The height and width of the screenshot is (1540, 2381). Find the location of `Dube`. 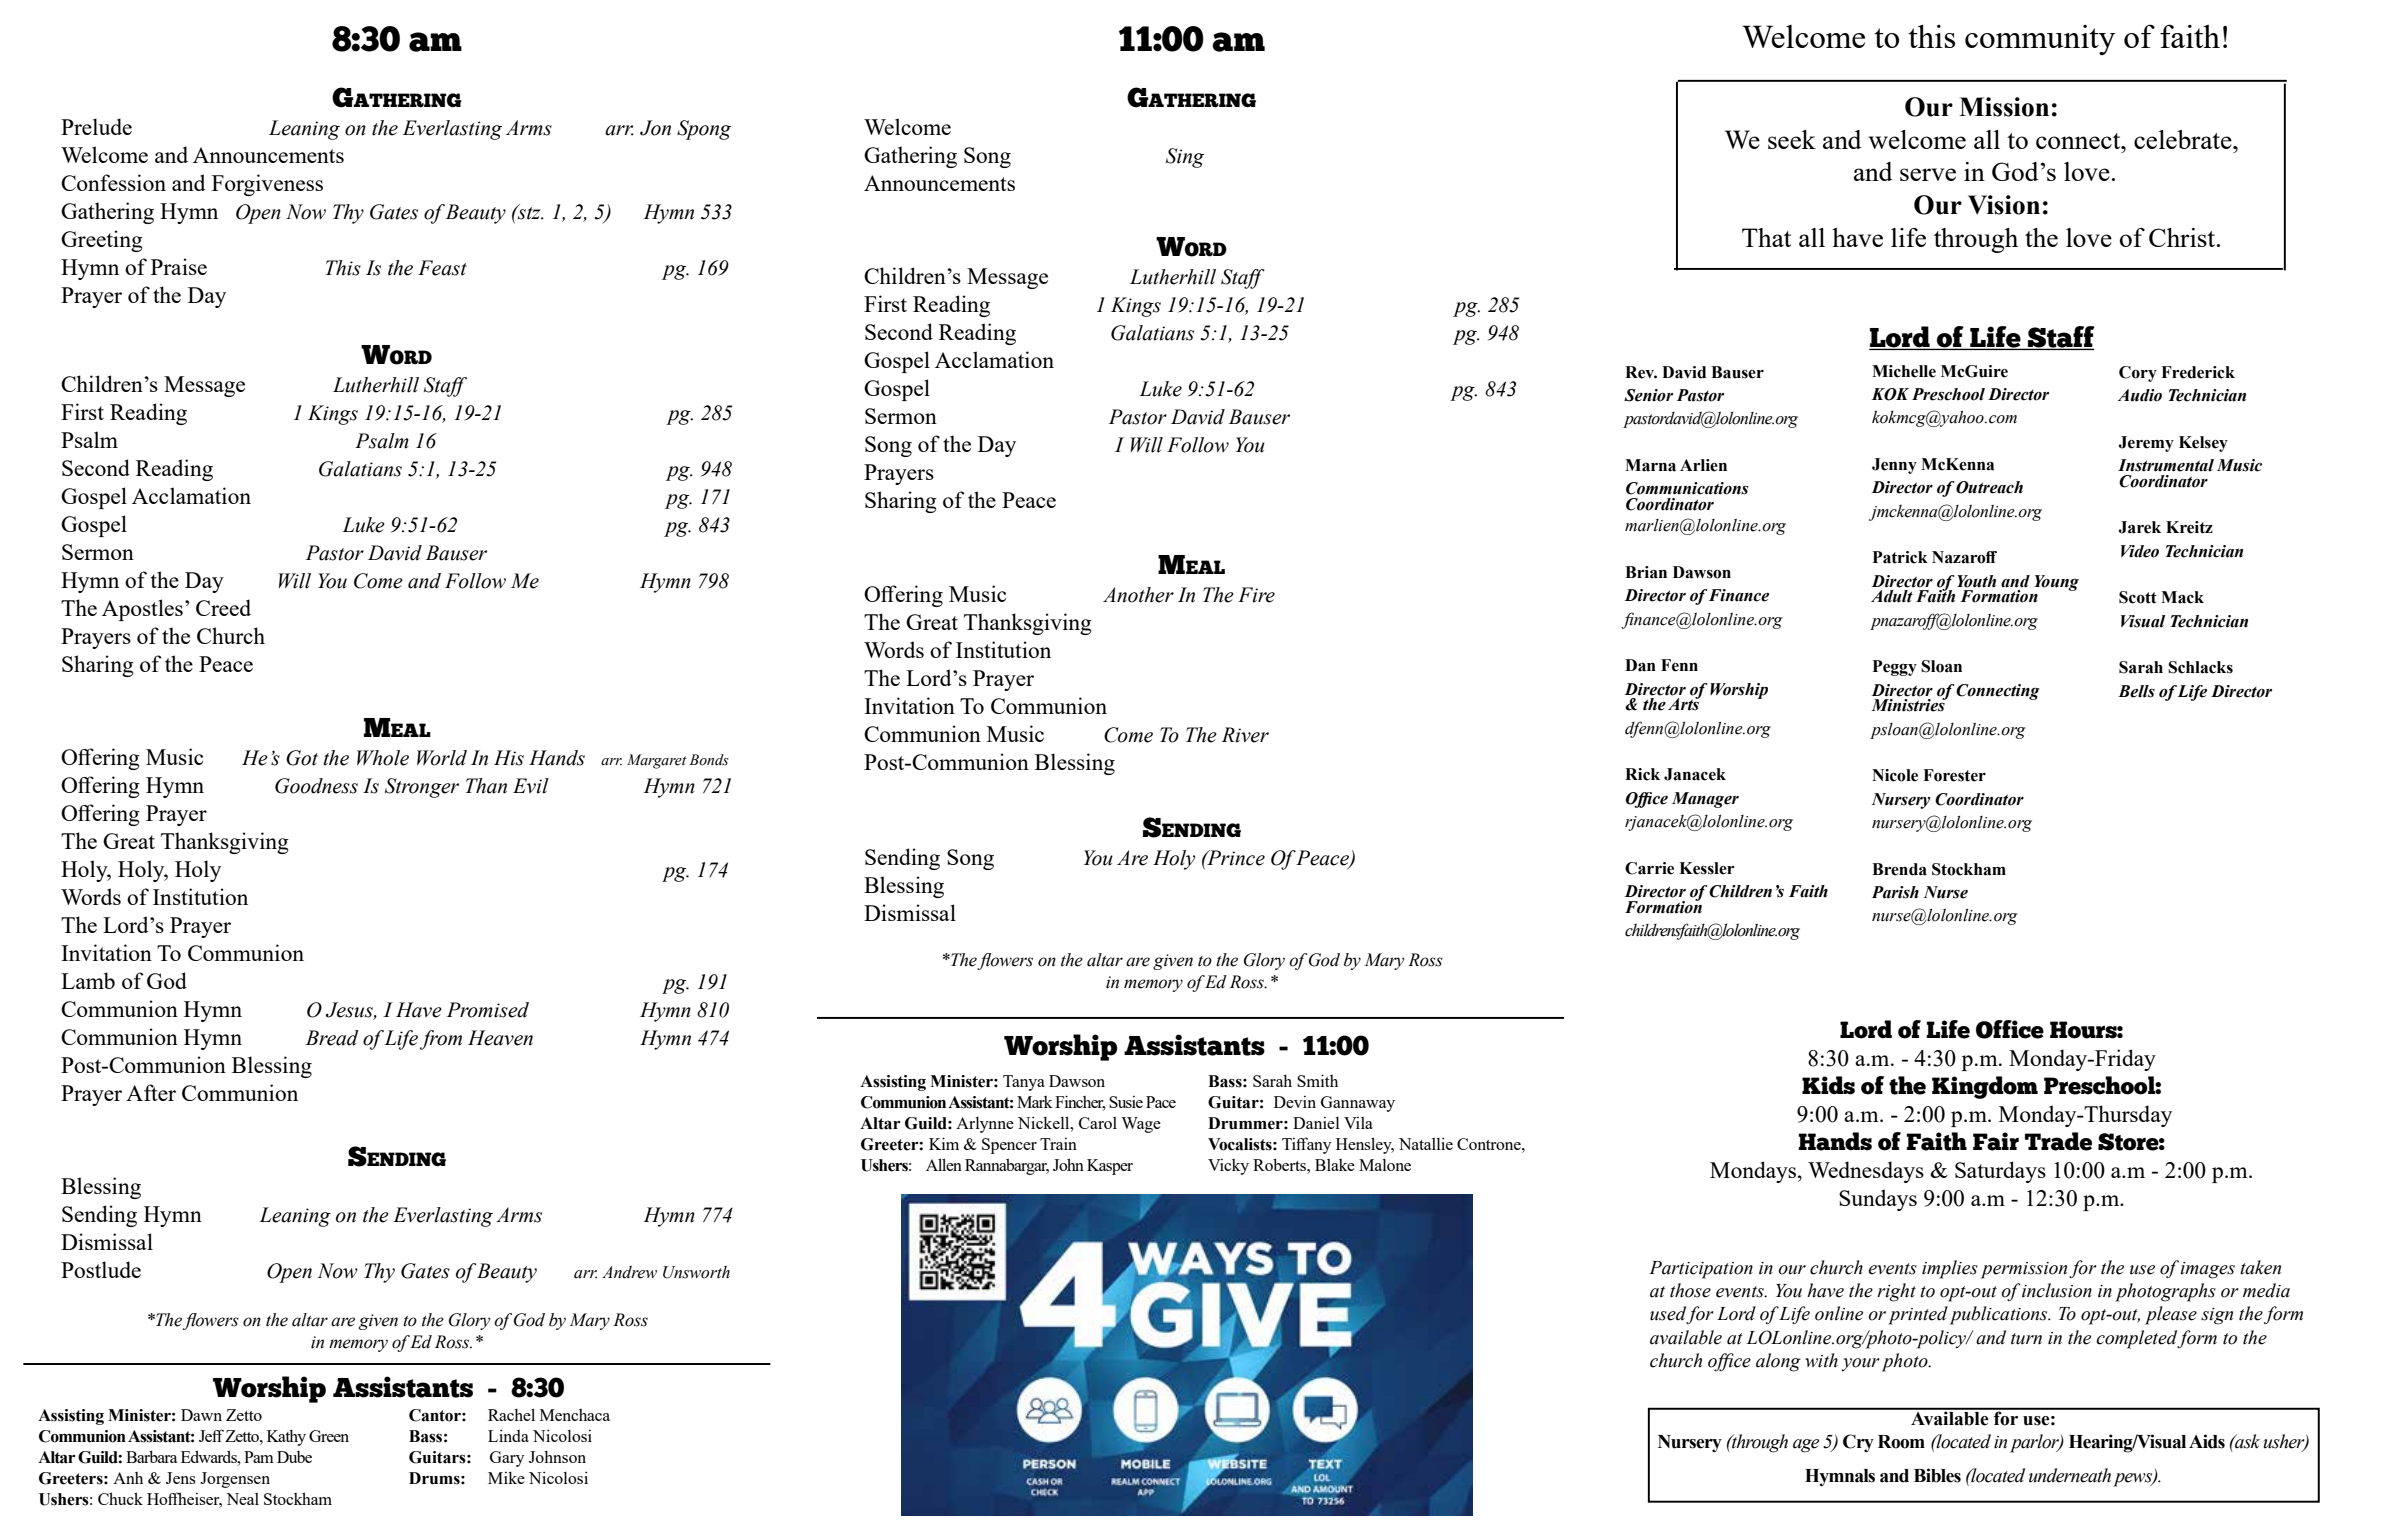

Dube is located at coordinates (294, 1457).
